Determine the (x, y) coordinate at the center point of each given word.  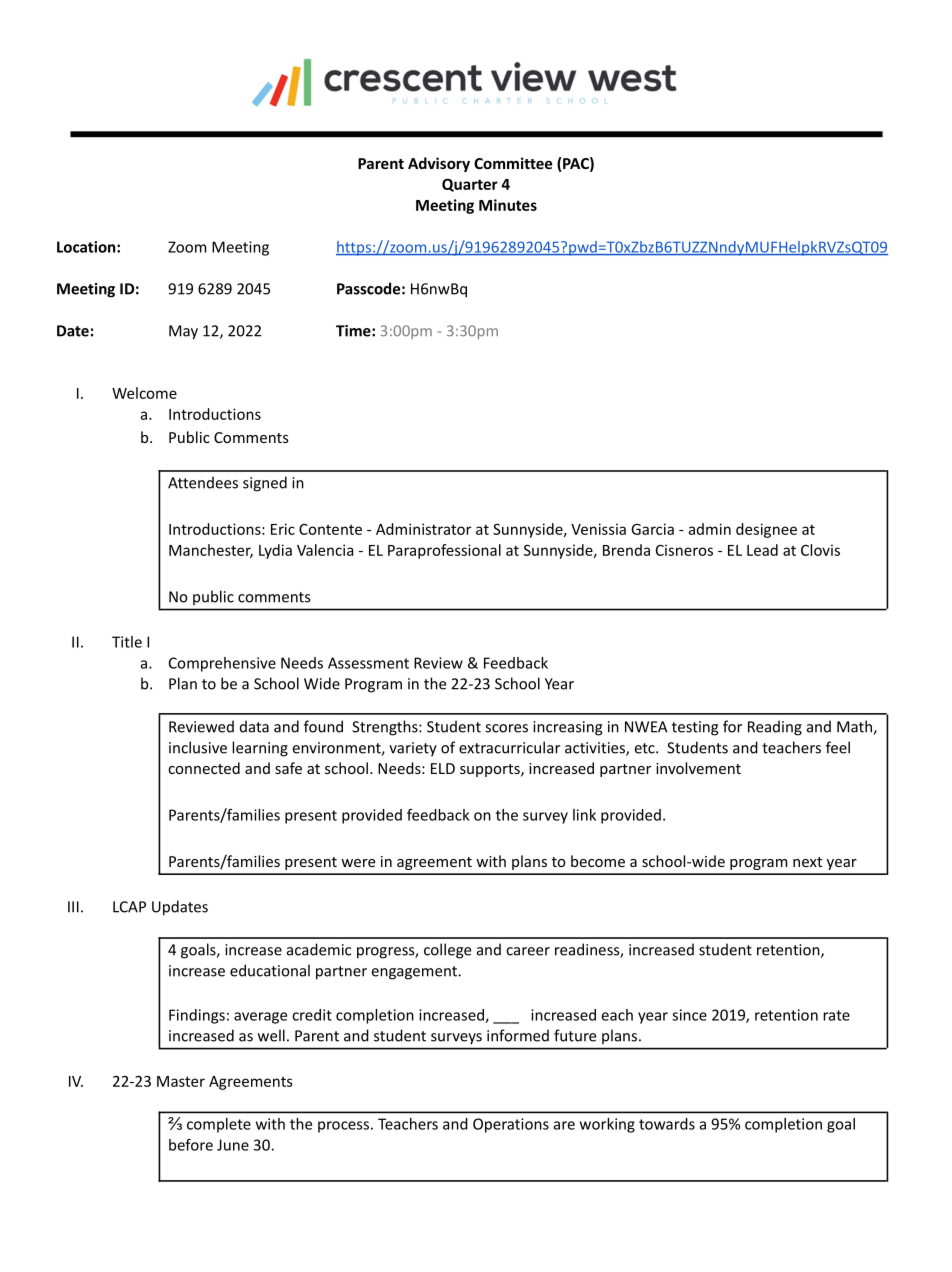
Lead (762, 550)
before (191, 1145)
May (183, 332)
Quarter (470, 185)
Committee (513, 163)
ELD (443, 768)
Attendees (203, 482)
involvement (698, 768)
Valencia (325, 550)
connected (204, 768)
